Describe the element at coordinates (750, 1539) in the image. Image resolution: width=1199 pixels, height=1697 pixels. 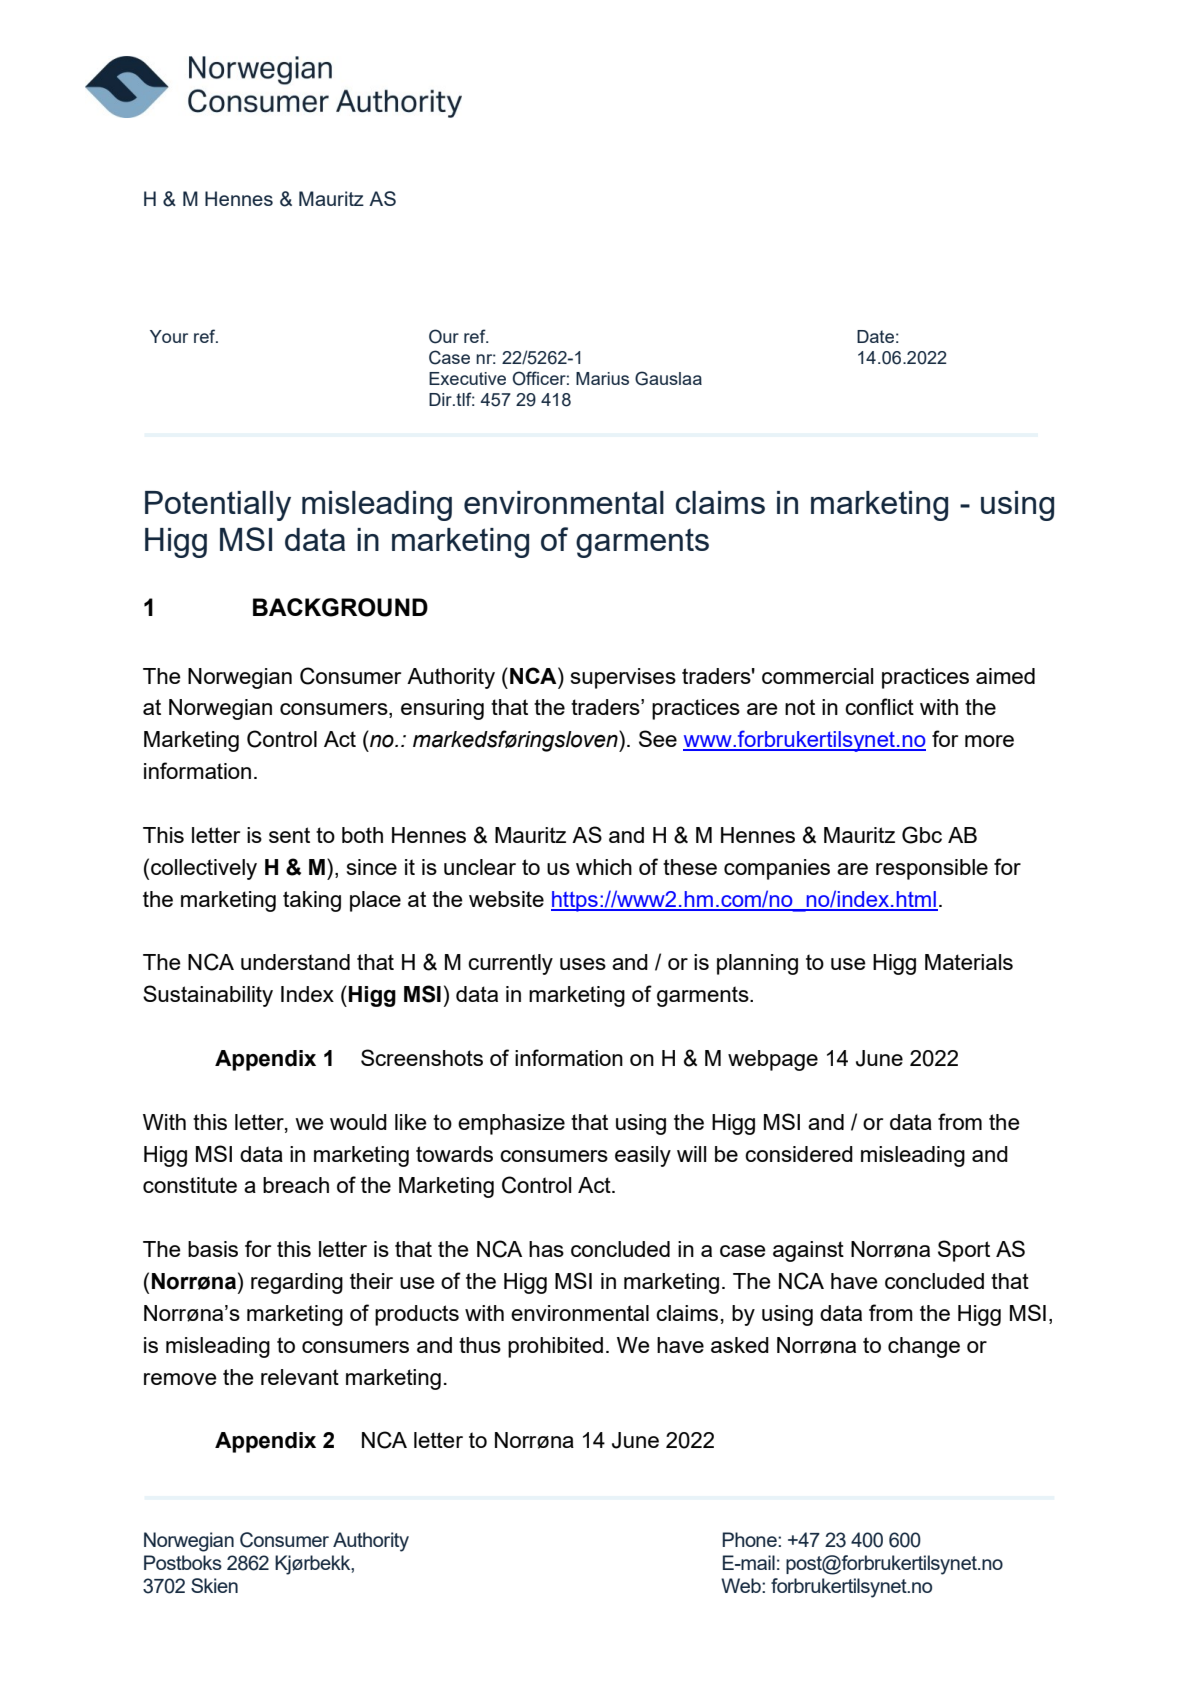
I see `Phone` at that location.
